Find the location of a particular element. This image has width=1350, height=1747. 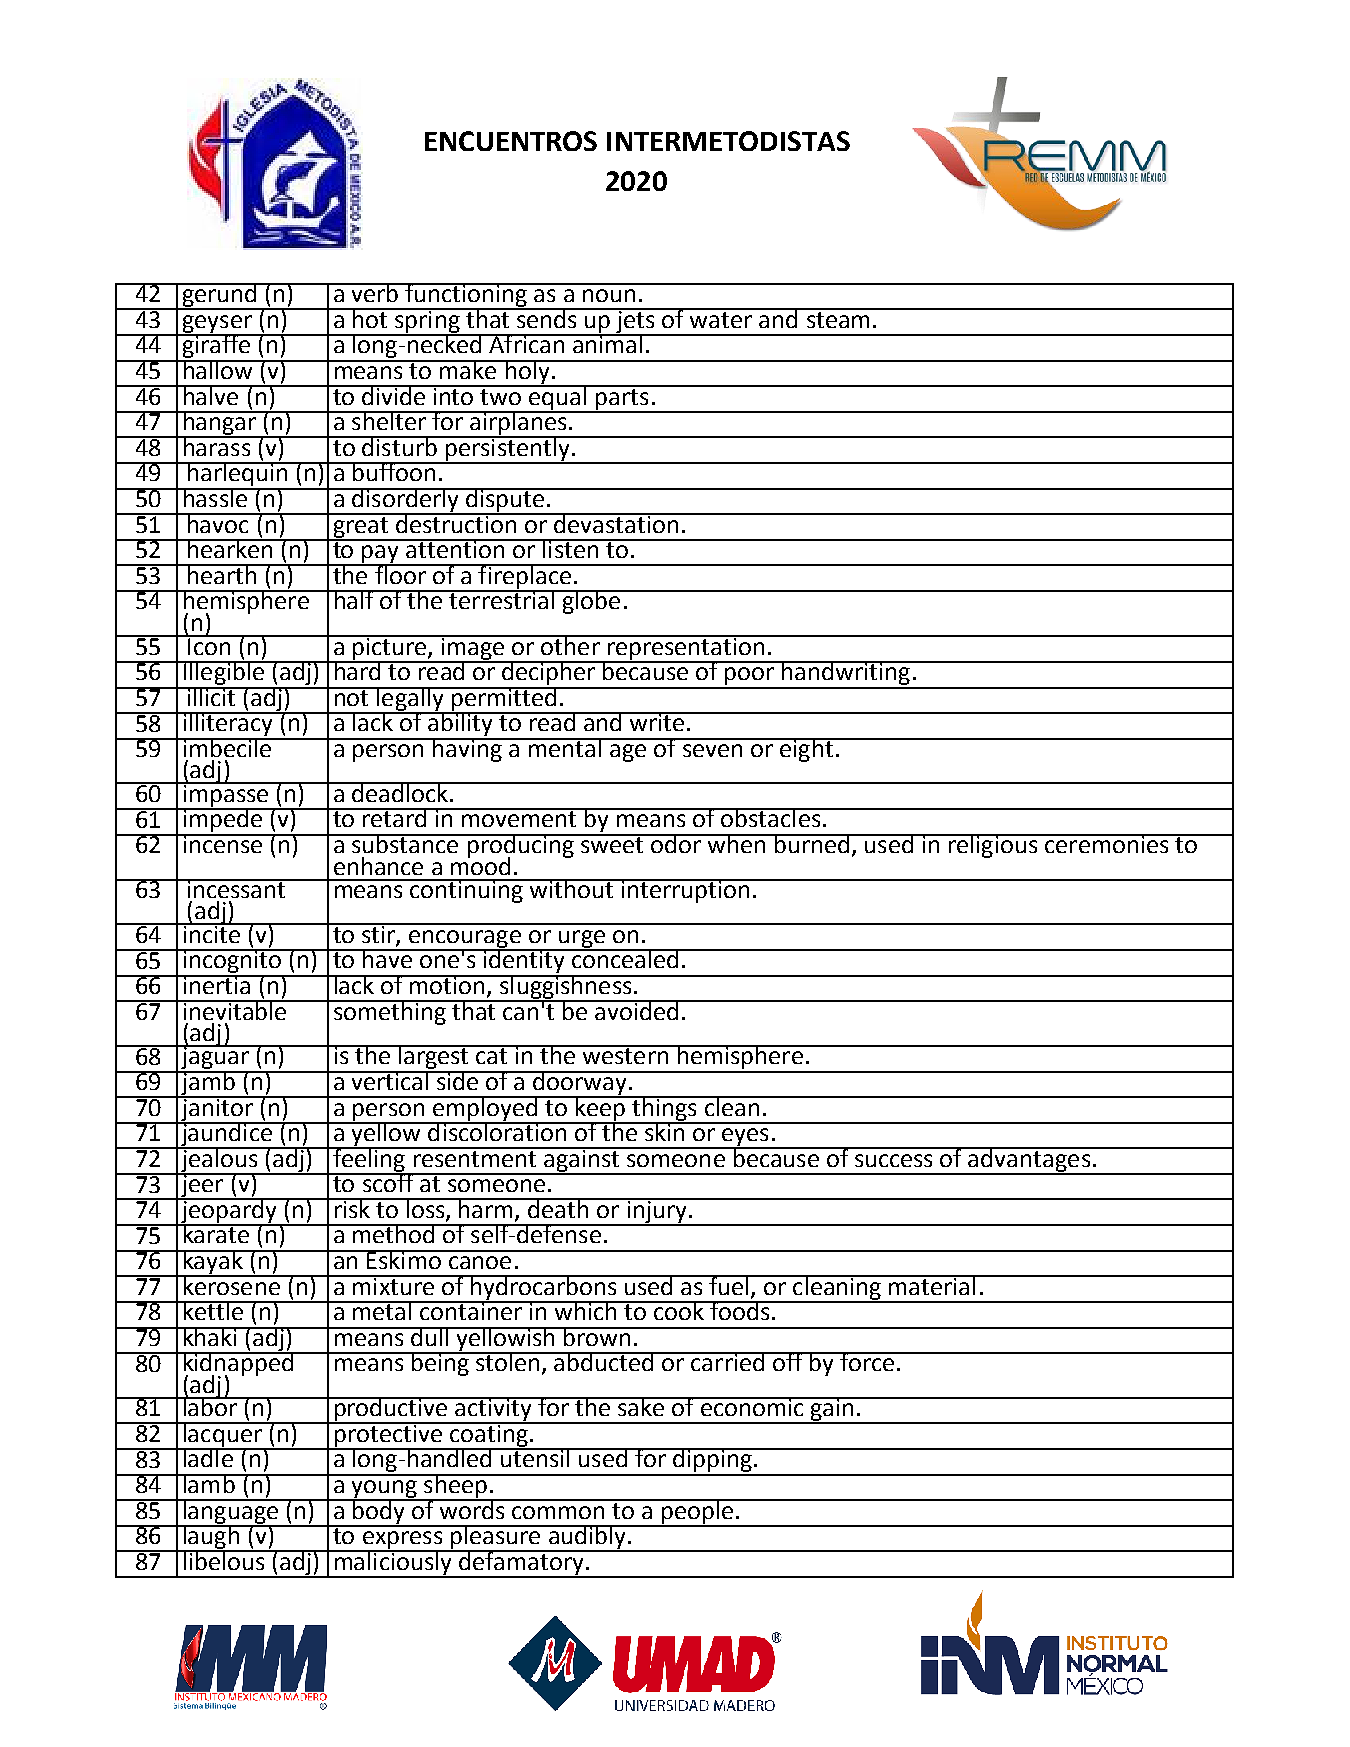

animal is located at coordinates (607, 343).
